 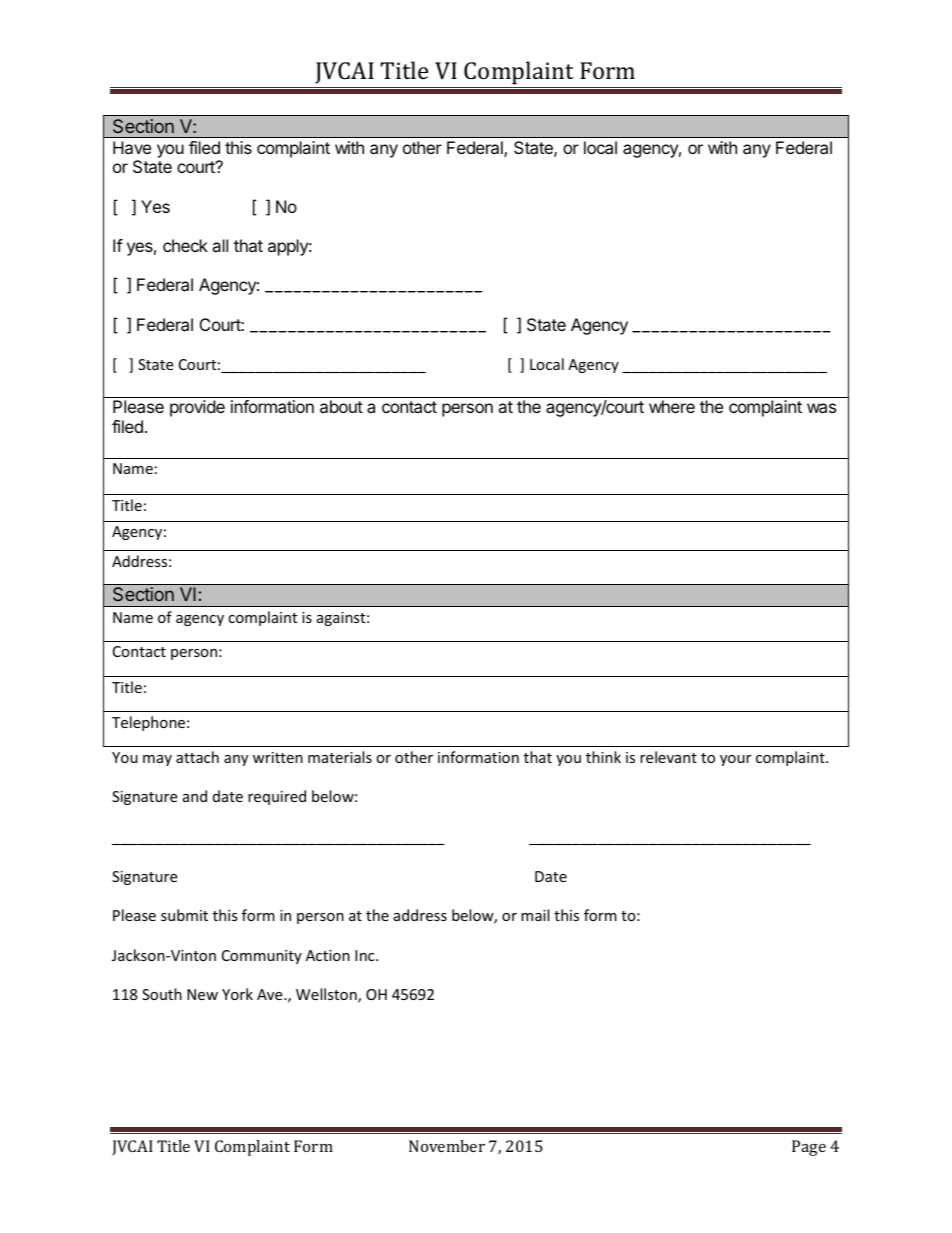 What do you see at coordinates (668, 757) in the document?
I see `relevant` at bounding box center [668, 757].
